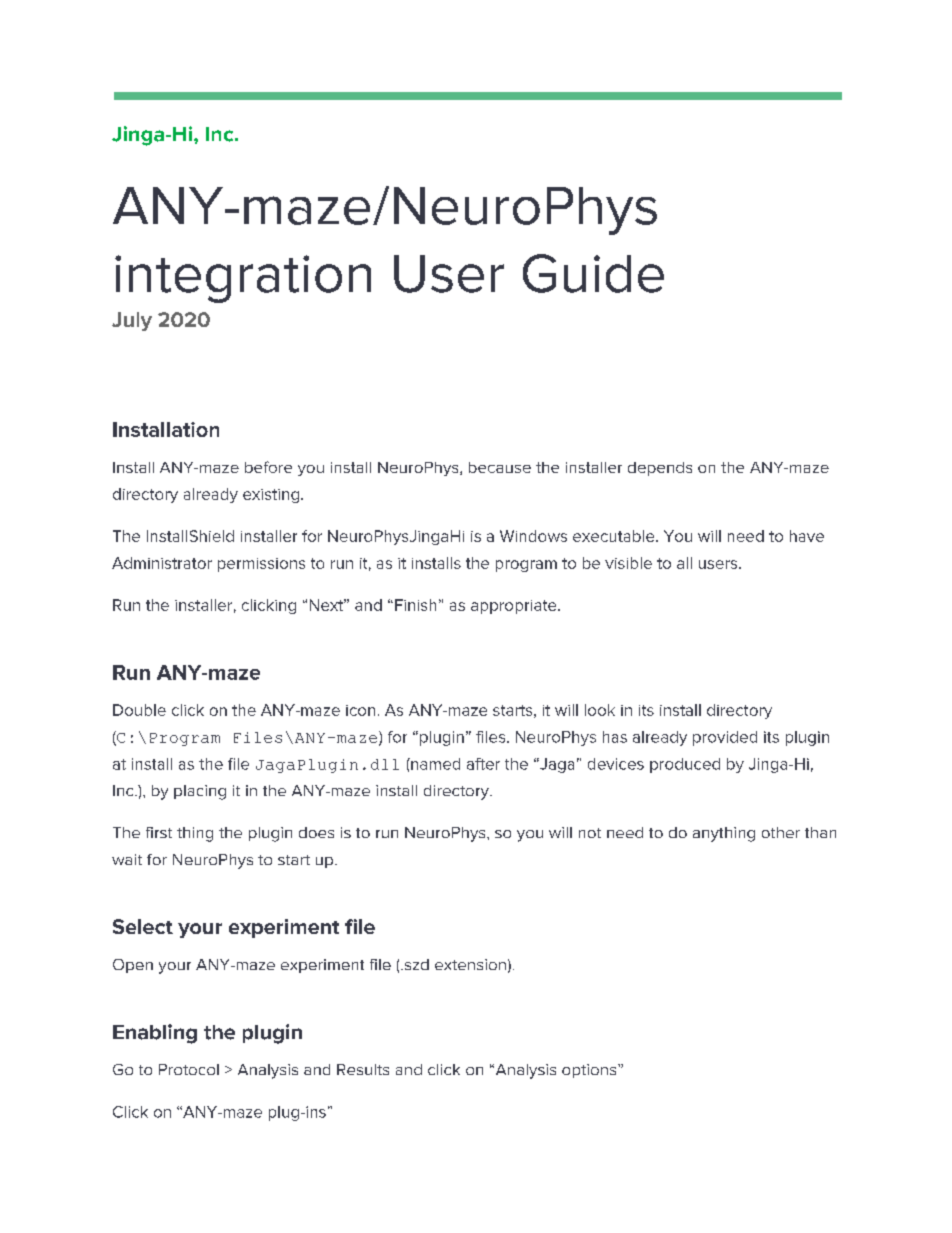 This screenshot has height=1233, width=952. What do you see at coordinates (533, 536) in the screenshot?
I see `Windows` at bounding box center [533, 536].
